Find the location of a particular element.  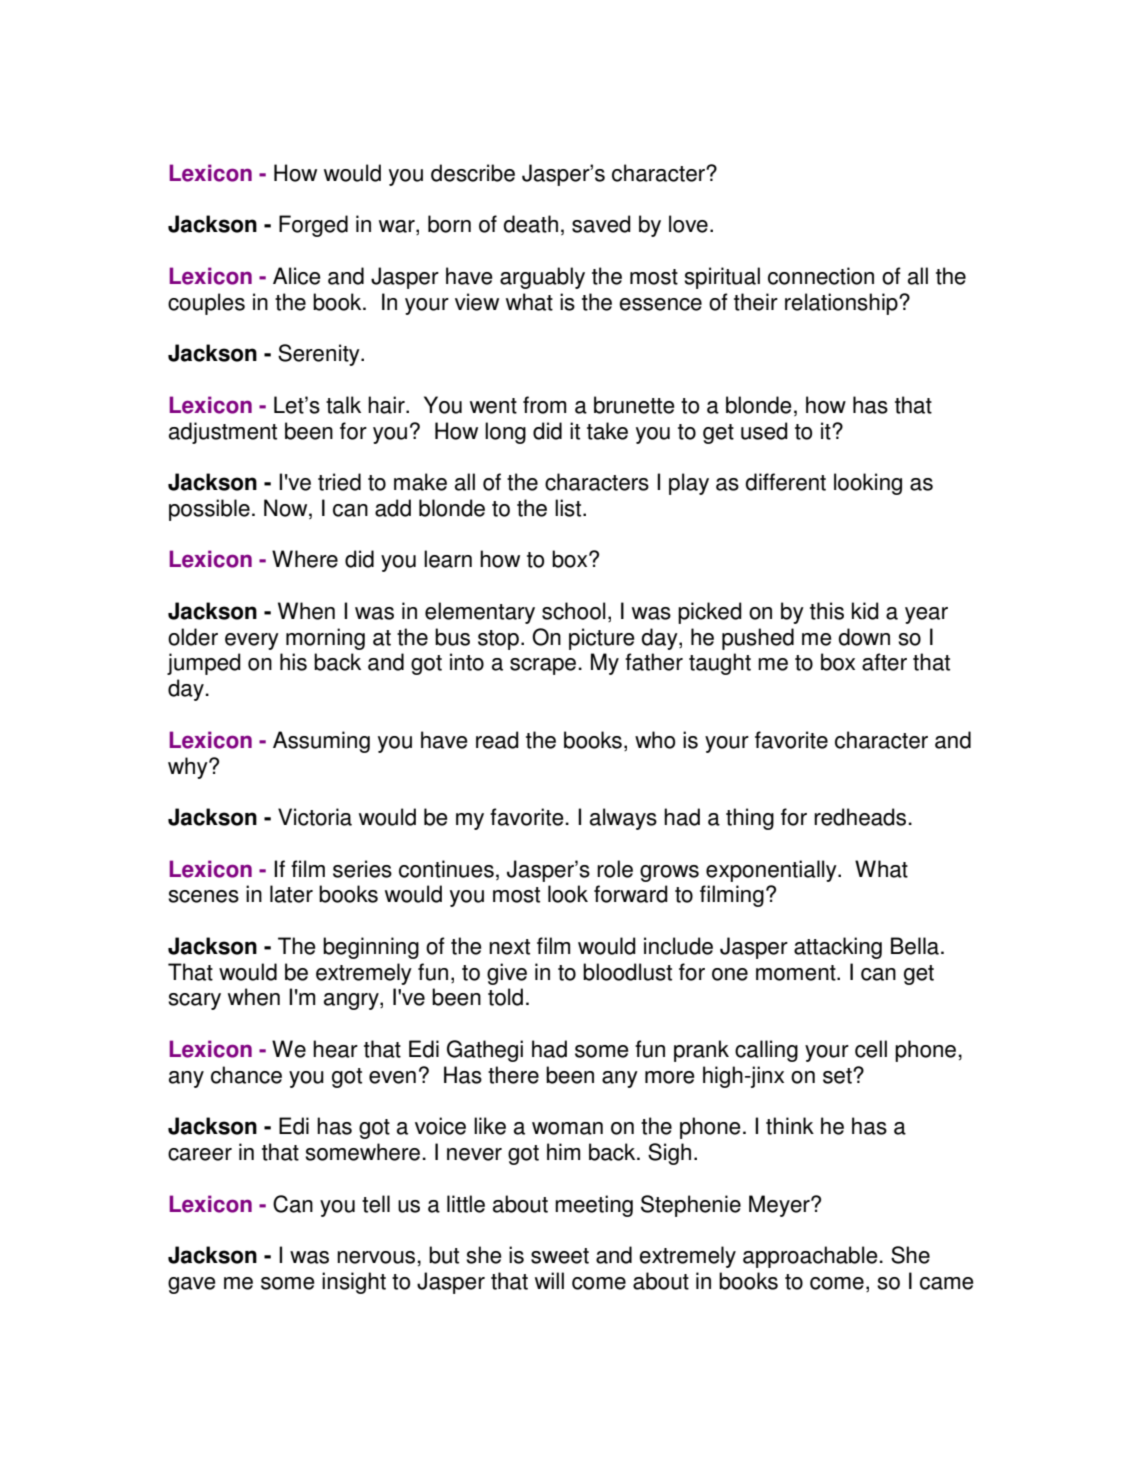

Forged is located at coordinates (313, 226).
